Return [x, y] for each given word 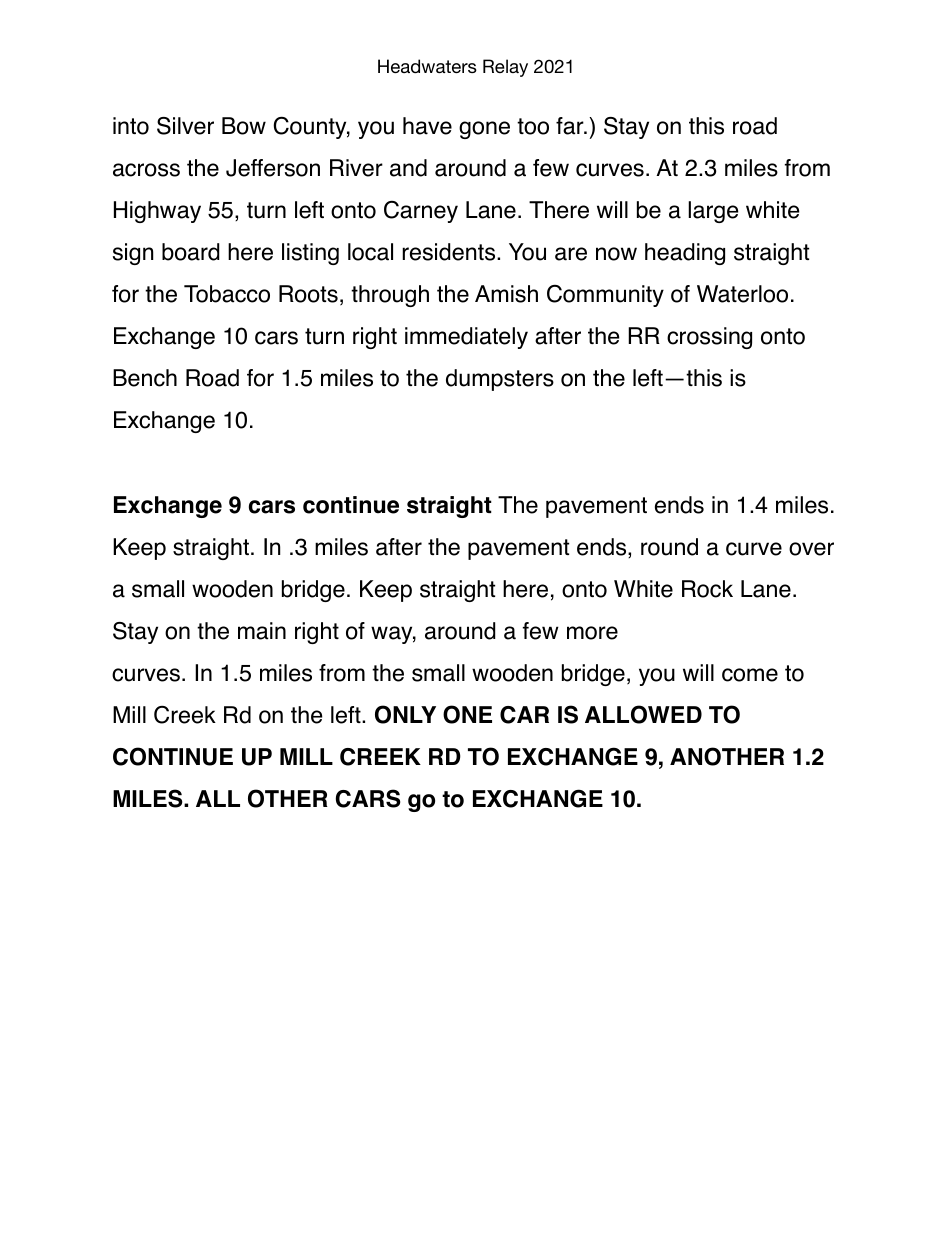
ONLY [405, 714]
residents [450, 252]
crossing [709, 338]
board [190, 252]
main [262, 631]
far [571, 126]
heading [685, 254]
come [750, 675]
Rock [707, 589]
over [811, 549]
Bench [145, 378]
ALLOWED [643, 714]
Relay [505, 68]
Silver [185, 126]
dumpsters [500, 380]
